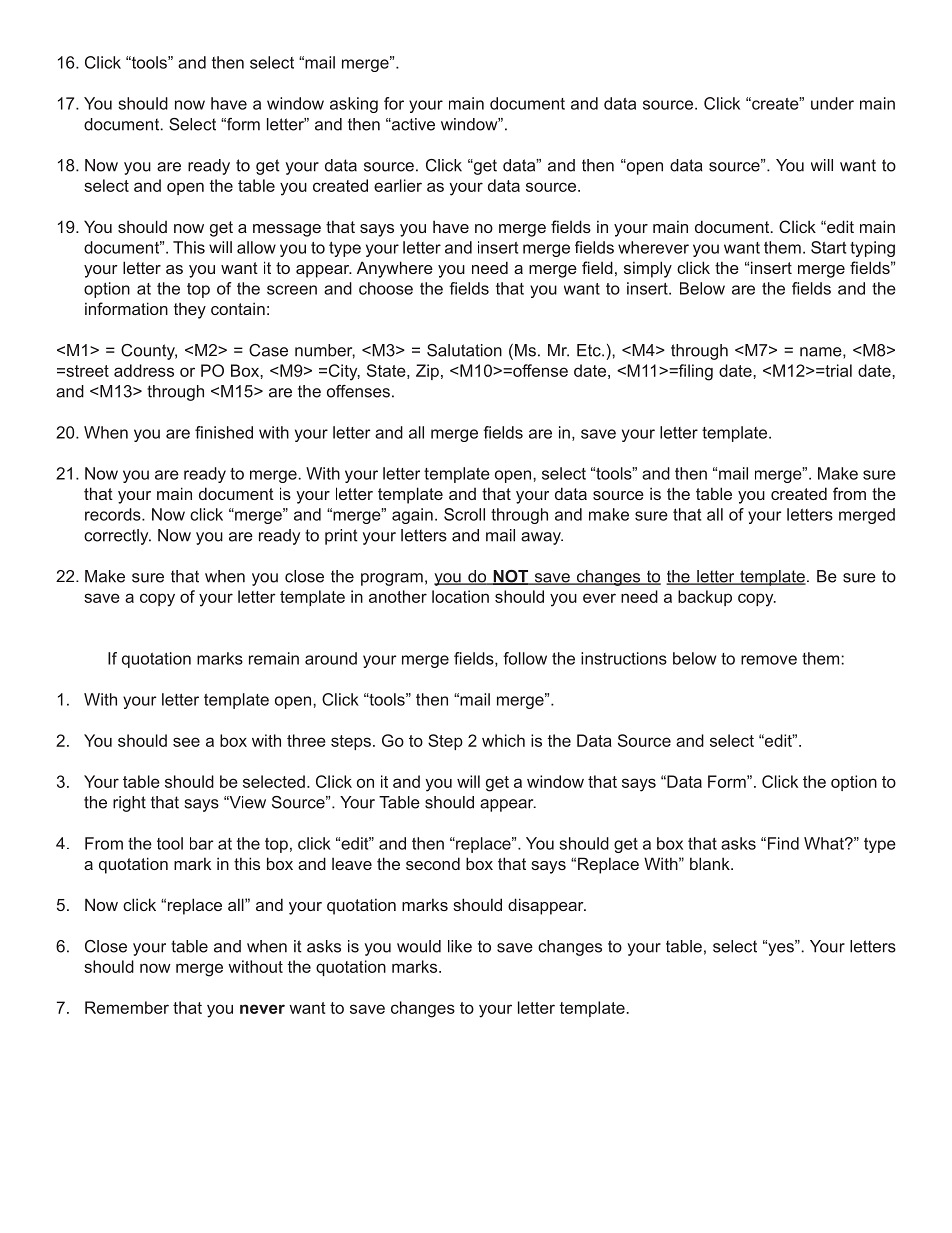  I want to click on correctly, so click(117, 537).
